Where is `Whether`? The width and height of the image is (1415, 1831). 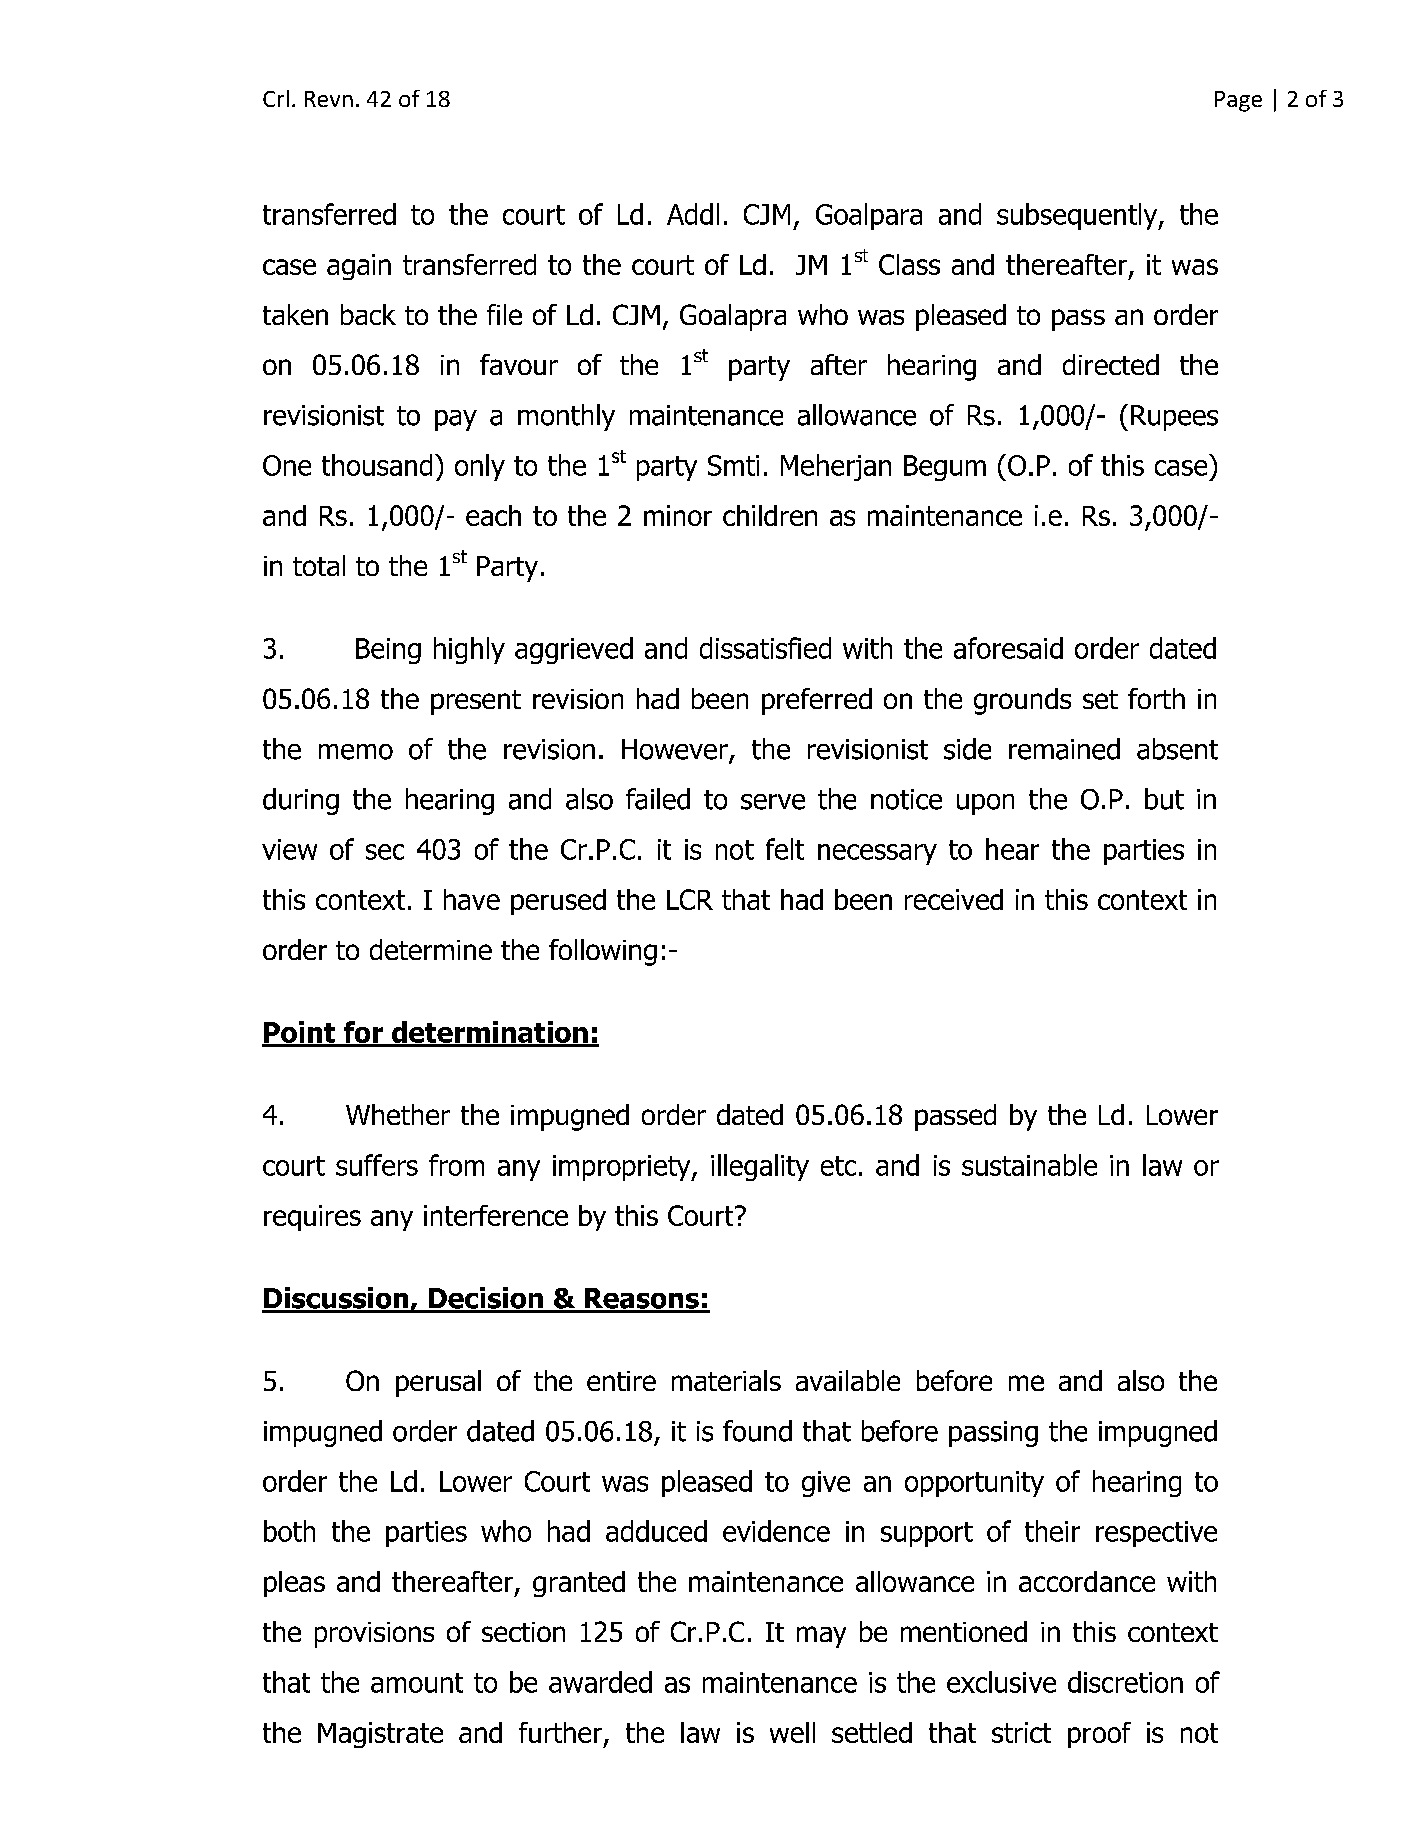
Whether is located at coordinates (398, 1114).
